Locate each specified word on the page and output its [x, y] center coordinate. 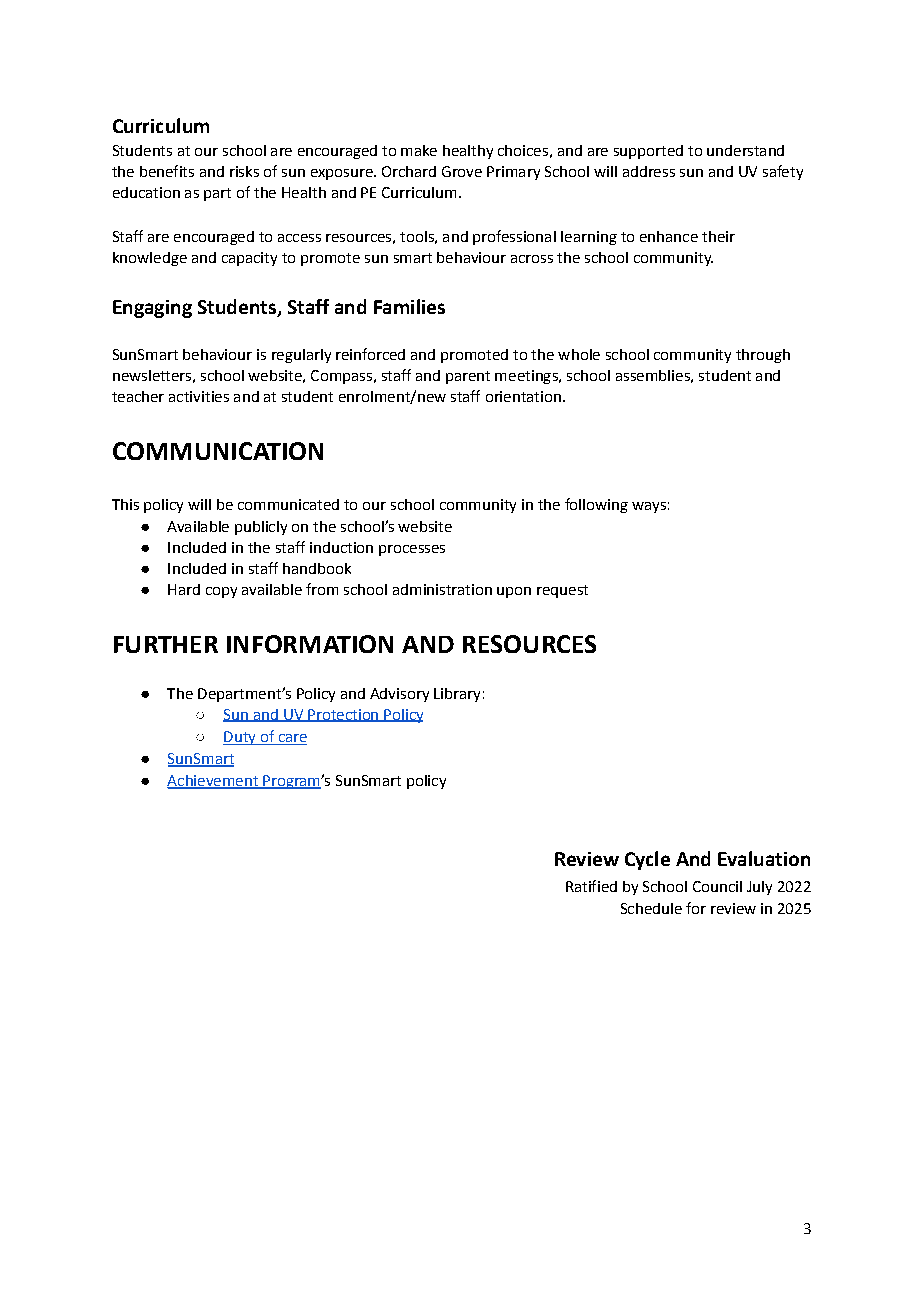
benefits [167, 171]
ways [649, 507]
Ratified [591, 886]
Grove [462, 171]
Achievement [213, 782]
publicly [261, 528]
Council [717, 886]
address [649, 171]
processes [412, 550]
